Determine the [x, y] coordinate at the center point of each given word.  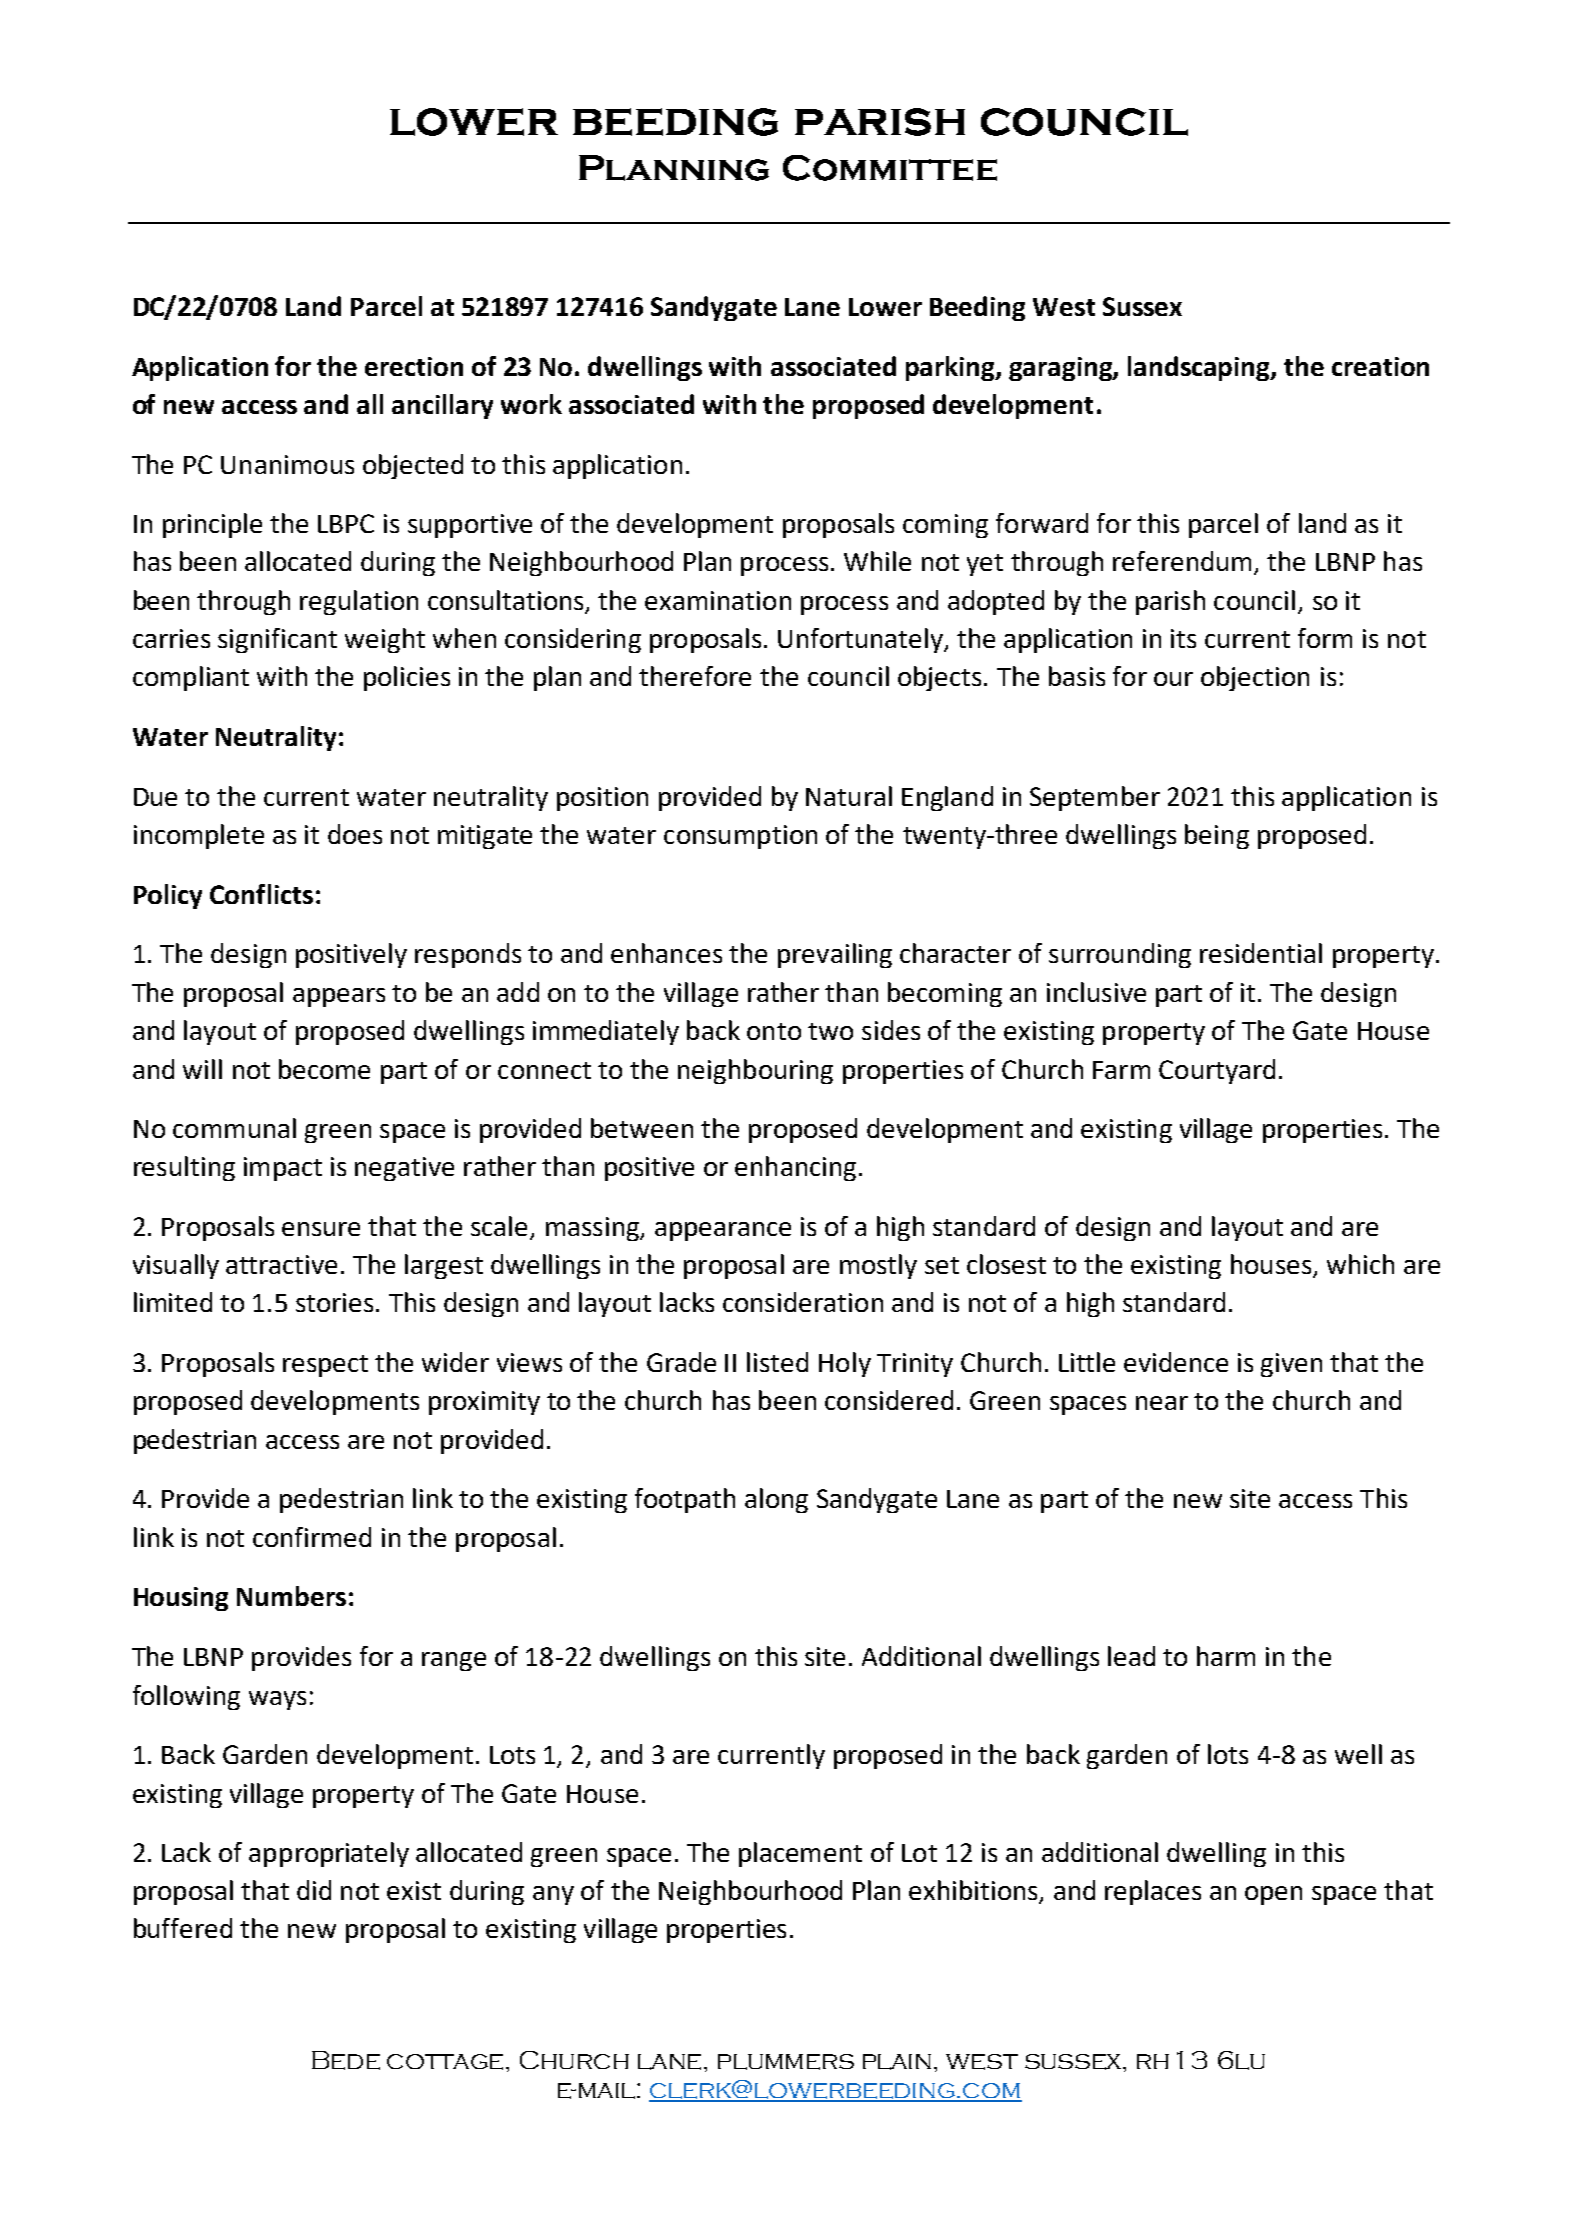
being [1217, 836]
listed [777, 1362]
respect [325, 1366]
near [1162, 1403]
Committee [890, 168]
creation [1380, 366]
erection [414, 366]
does [355, 834]
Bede [346, 2060]
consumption [740, 837]
